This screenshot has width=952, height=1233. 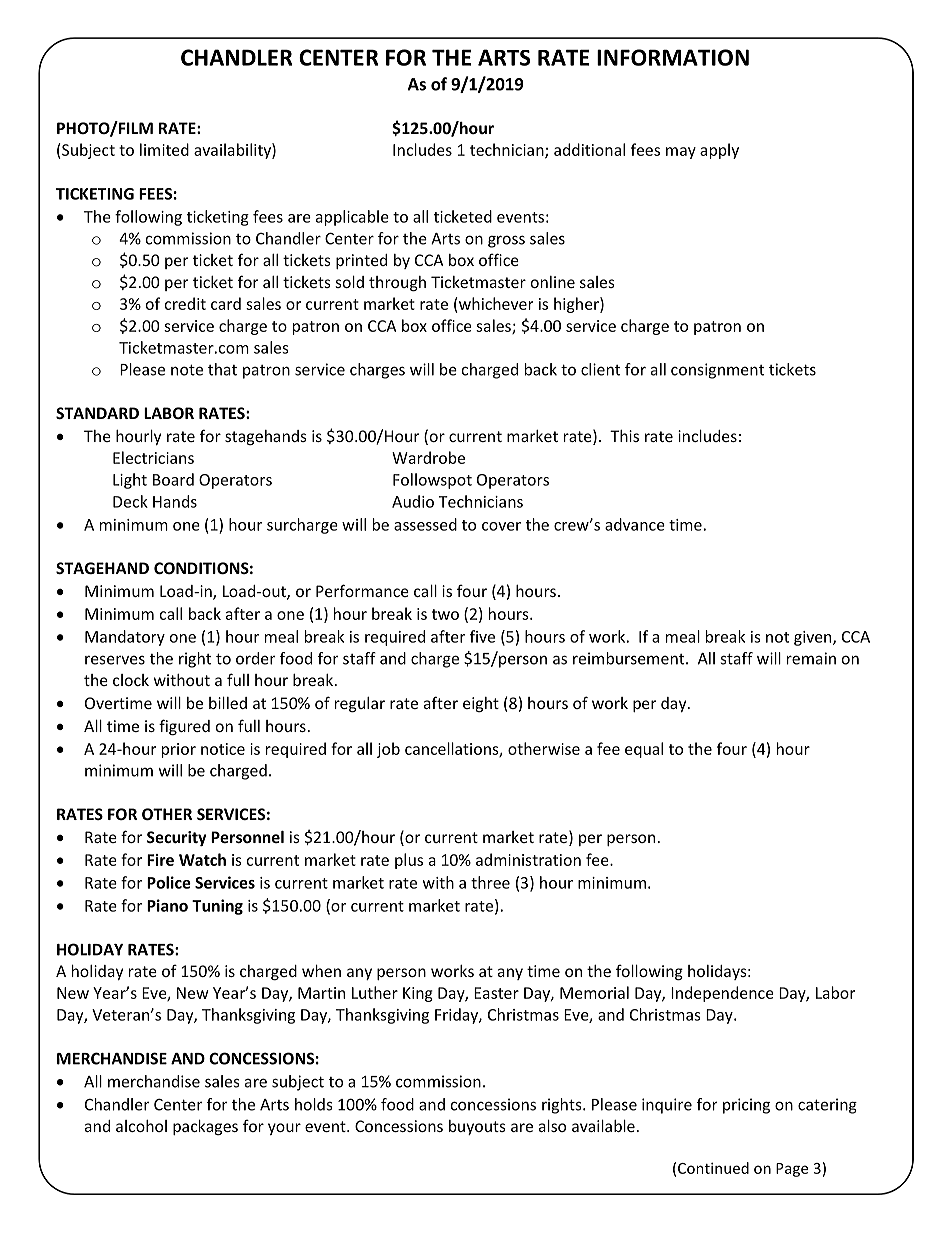 What do you see at coordinates (673, 57) in the screenshot?
I see `INFORMATION` at bounding box center [673, 57].
